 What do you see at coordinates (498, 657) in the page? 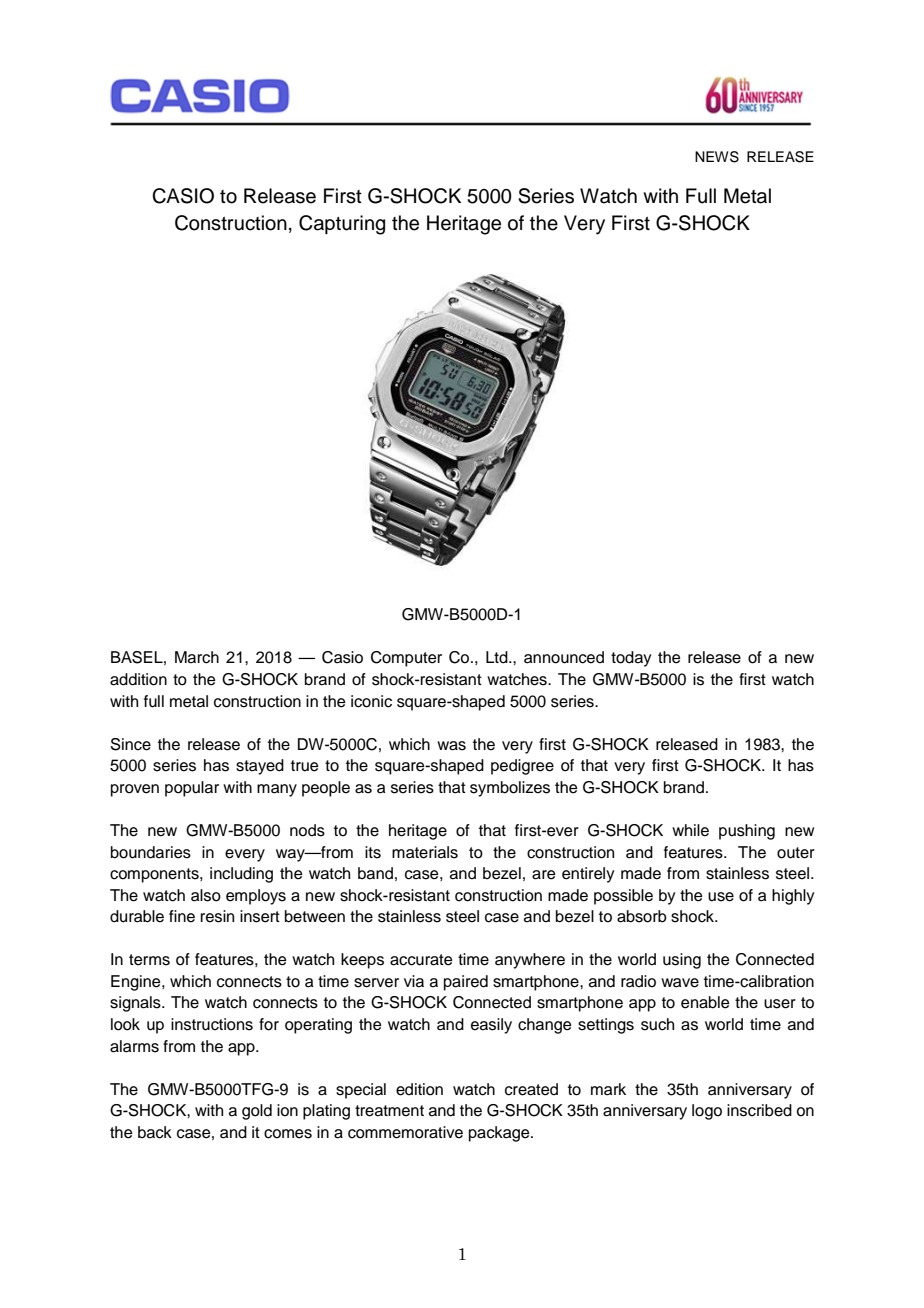
I see `Ltd` at bounding box center [498, 657].
